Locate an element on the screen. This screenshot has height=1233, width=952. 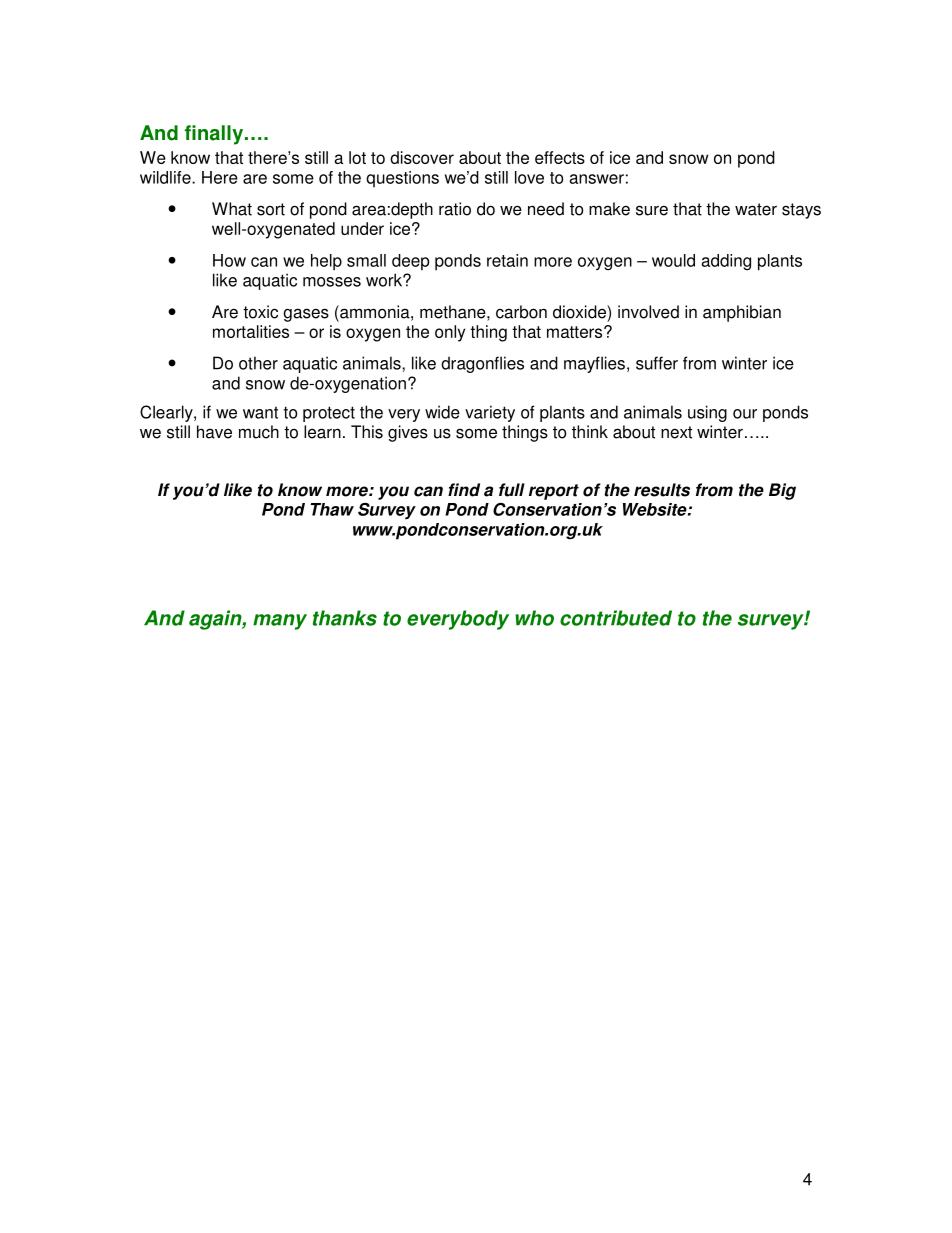
much is located at coordinates (259, 432).
